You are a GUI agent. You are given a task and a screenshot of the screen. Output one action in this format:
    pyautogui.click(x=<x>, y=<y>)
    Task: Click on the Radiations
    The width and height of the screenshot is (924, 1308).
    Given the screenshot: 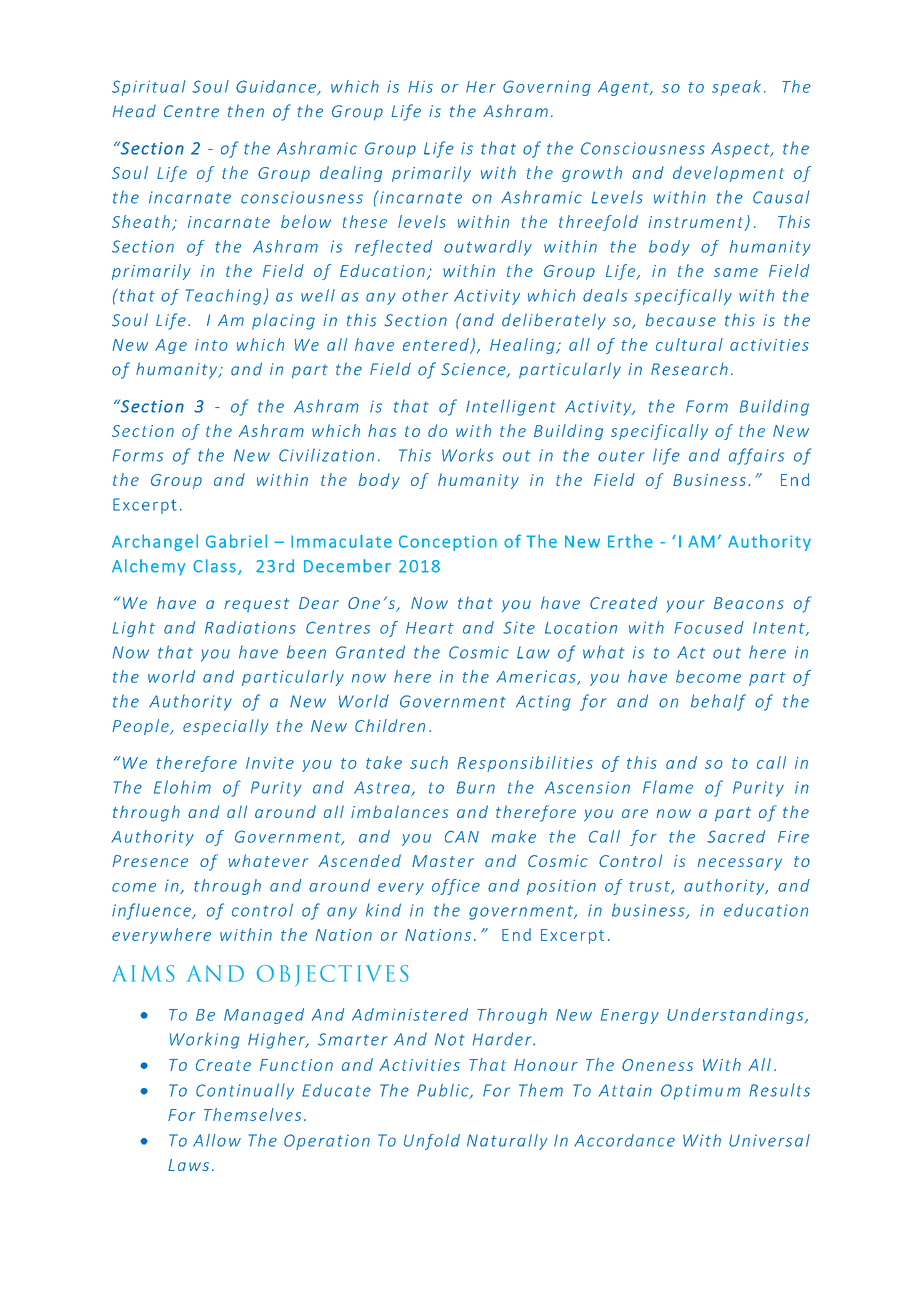 What is the action you would take?
    pyautogui.click(x=250, y=627)
